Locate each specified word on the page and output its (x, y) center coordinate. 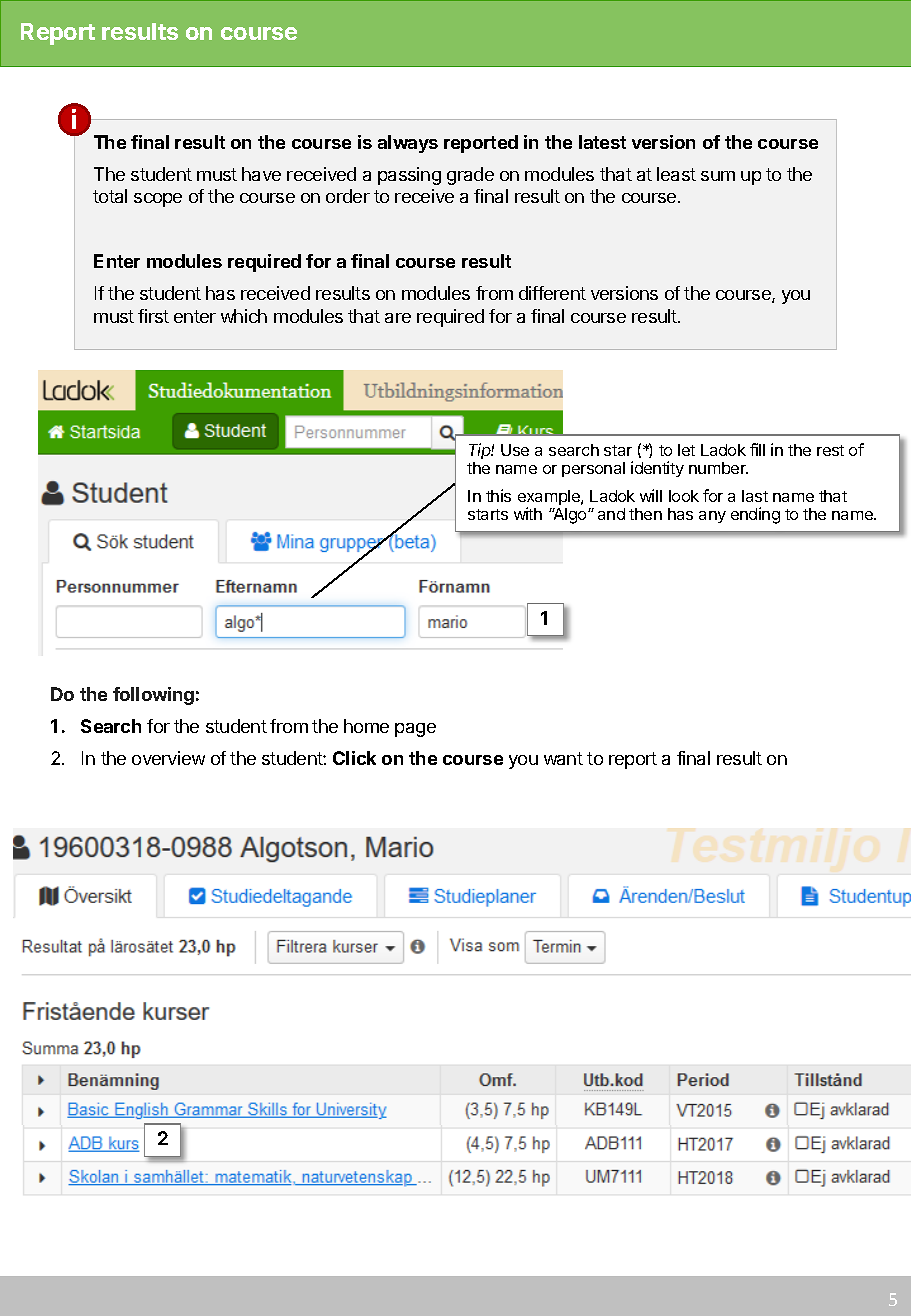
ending (755, 515)
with (528, 513)
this (498, 495)
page (415, 730)
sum (718, 176)
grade (470, 176)
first (153, 316)
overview (168, 758)
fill (757, 449)
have (261, 174)
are (398, 318)
